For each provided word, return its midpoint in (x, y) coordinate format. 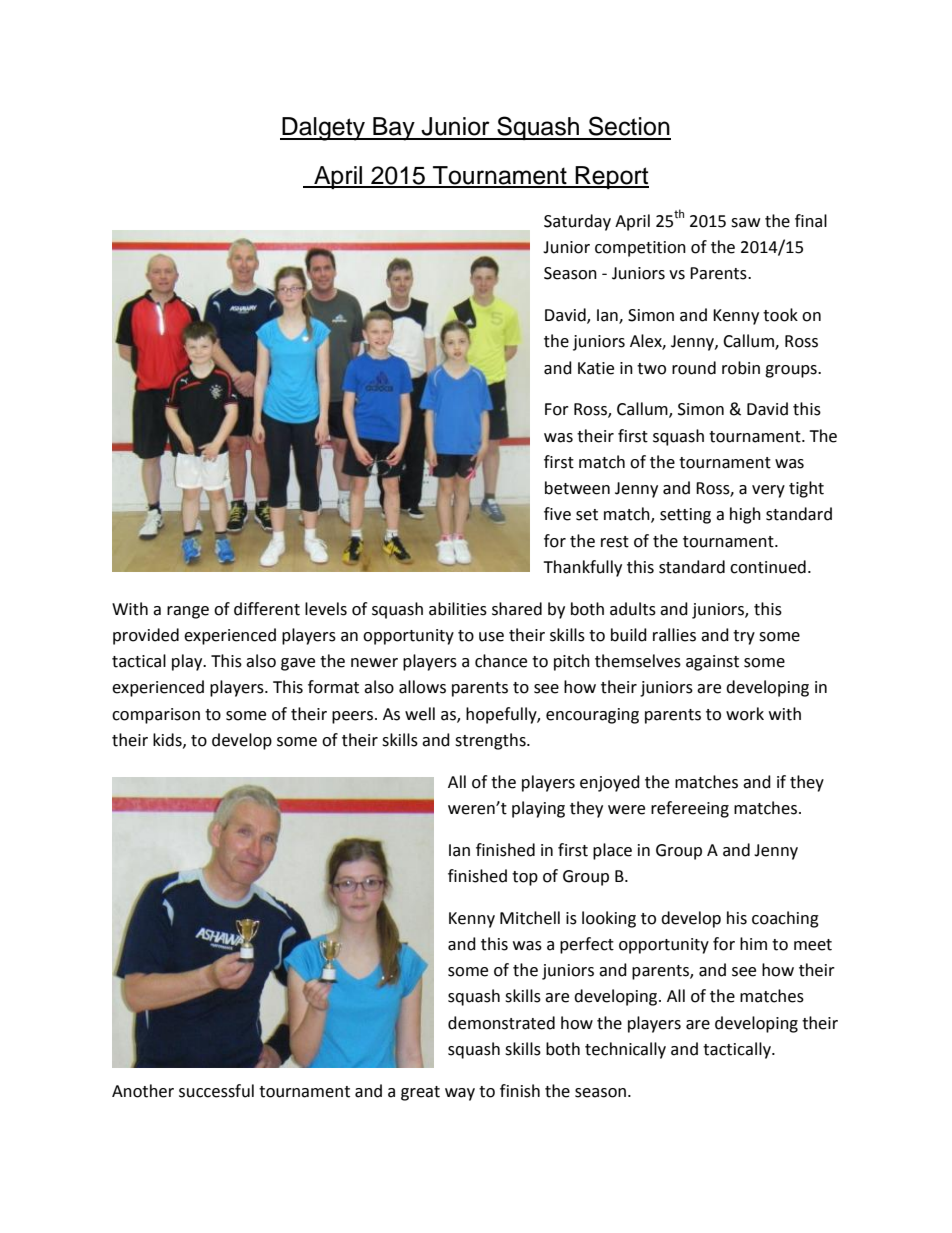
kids (168, 740)
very (768, 491)
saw (745, 223)
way (460, 1094)
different (267, 609)
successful (216, 1091)
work (745, 714)
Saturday (577, 222)
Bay (394, 129)
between (577, 488)
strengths (491, 741)
